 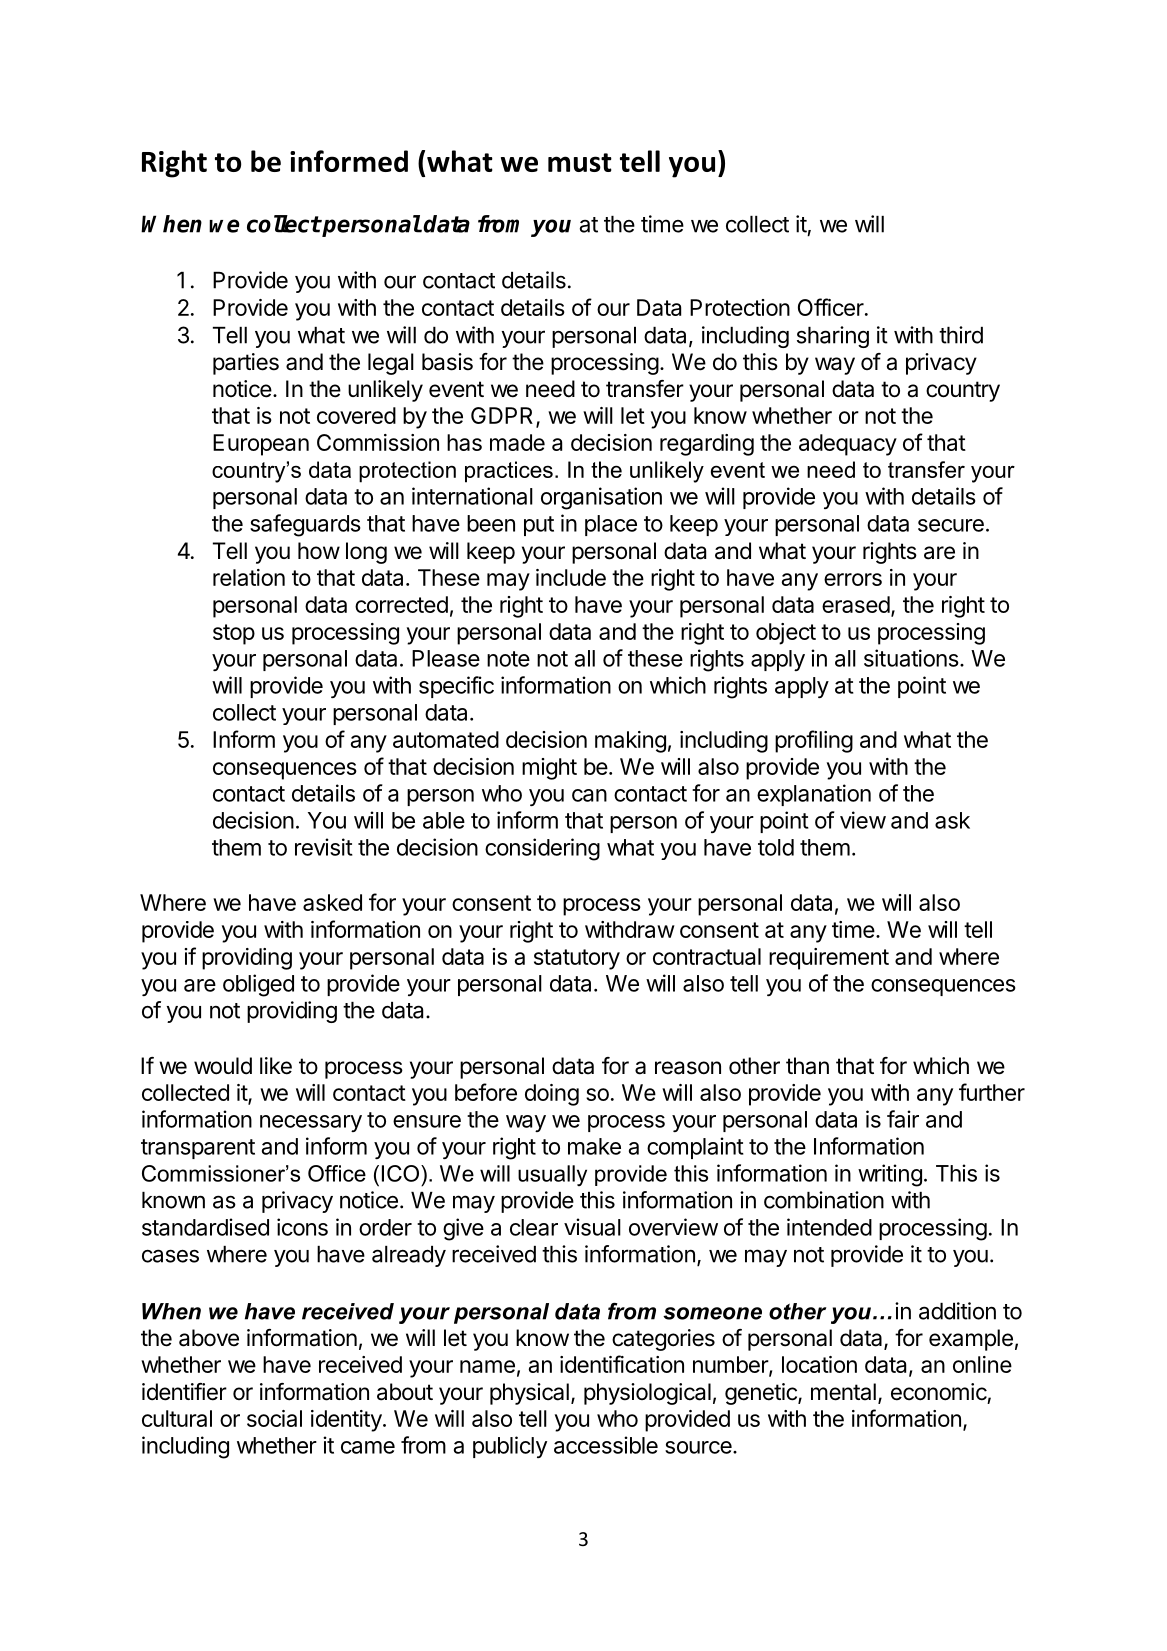 I want to click on accessible, so click(x=606, y=1445).
